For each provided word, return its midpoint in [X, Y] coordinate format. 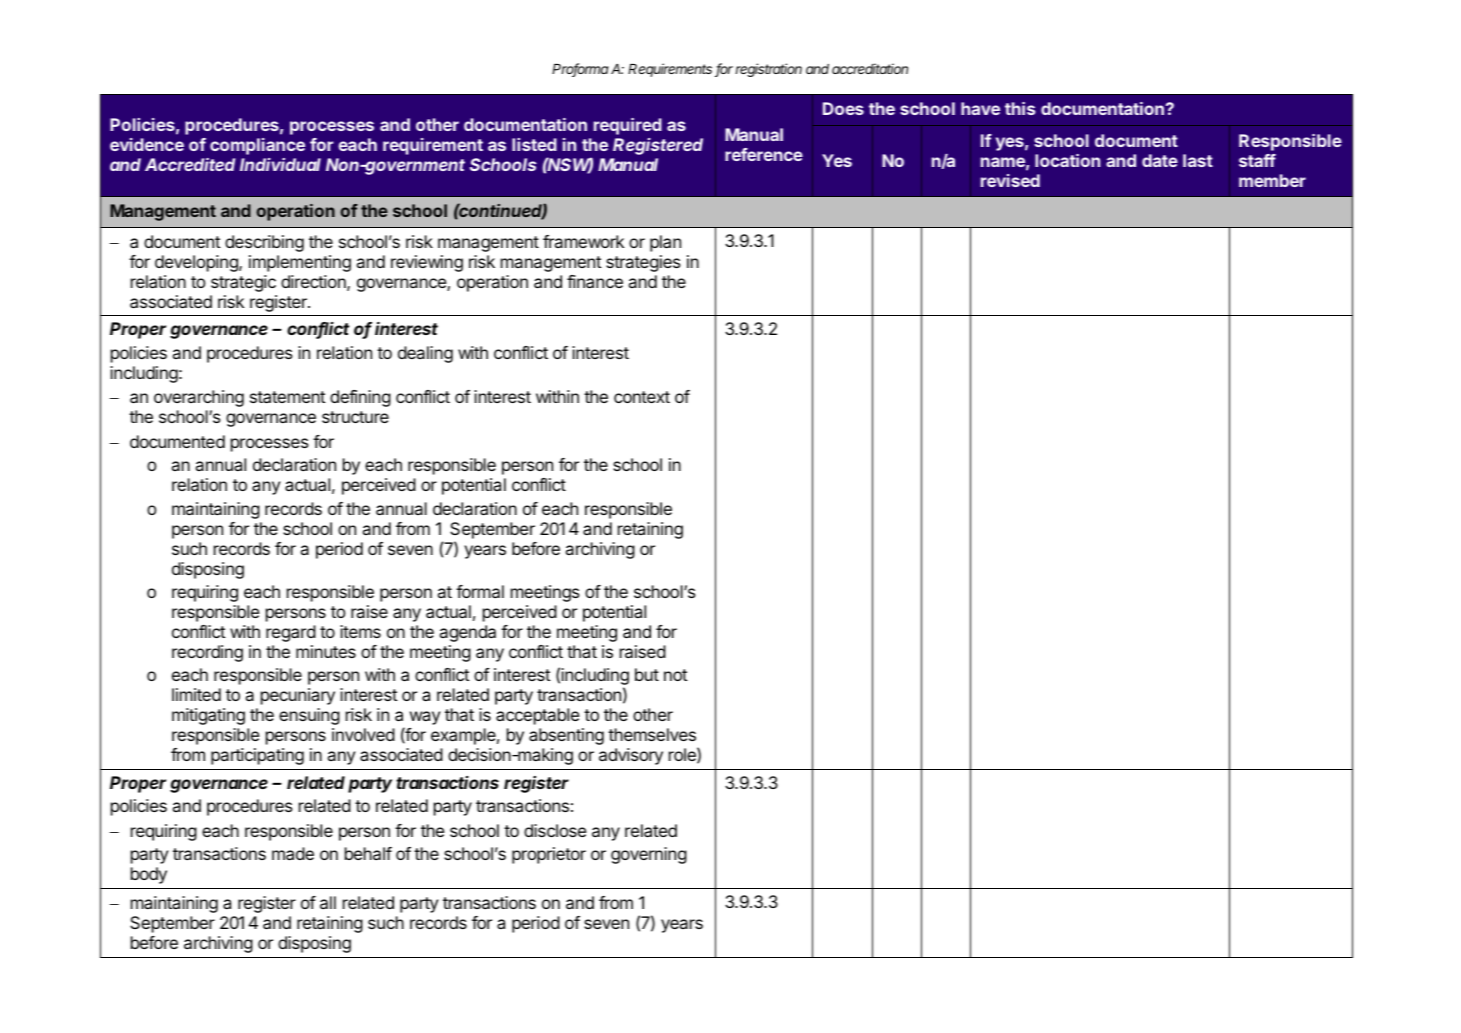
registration [768, 70]
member [1272, 180]
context [642, 397]
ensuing [309, 716]
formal [480, 591]
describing [264, 243]
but [647, 674]
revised [1010, 180]
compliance [257, 146]
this [1020, 108]
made [293, 853]
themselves [652, 734]
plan [665, 243]
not [676, 675]
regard [291, 633]
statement [288, 397]
